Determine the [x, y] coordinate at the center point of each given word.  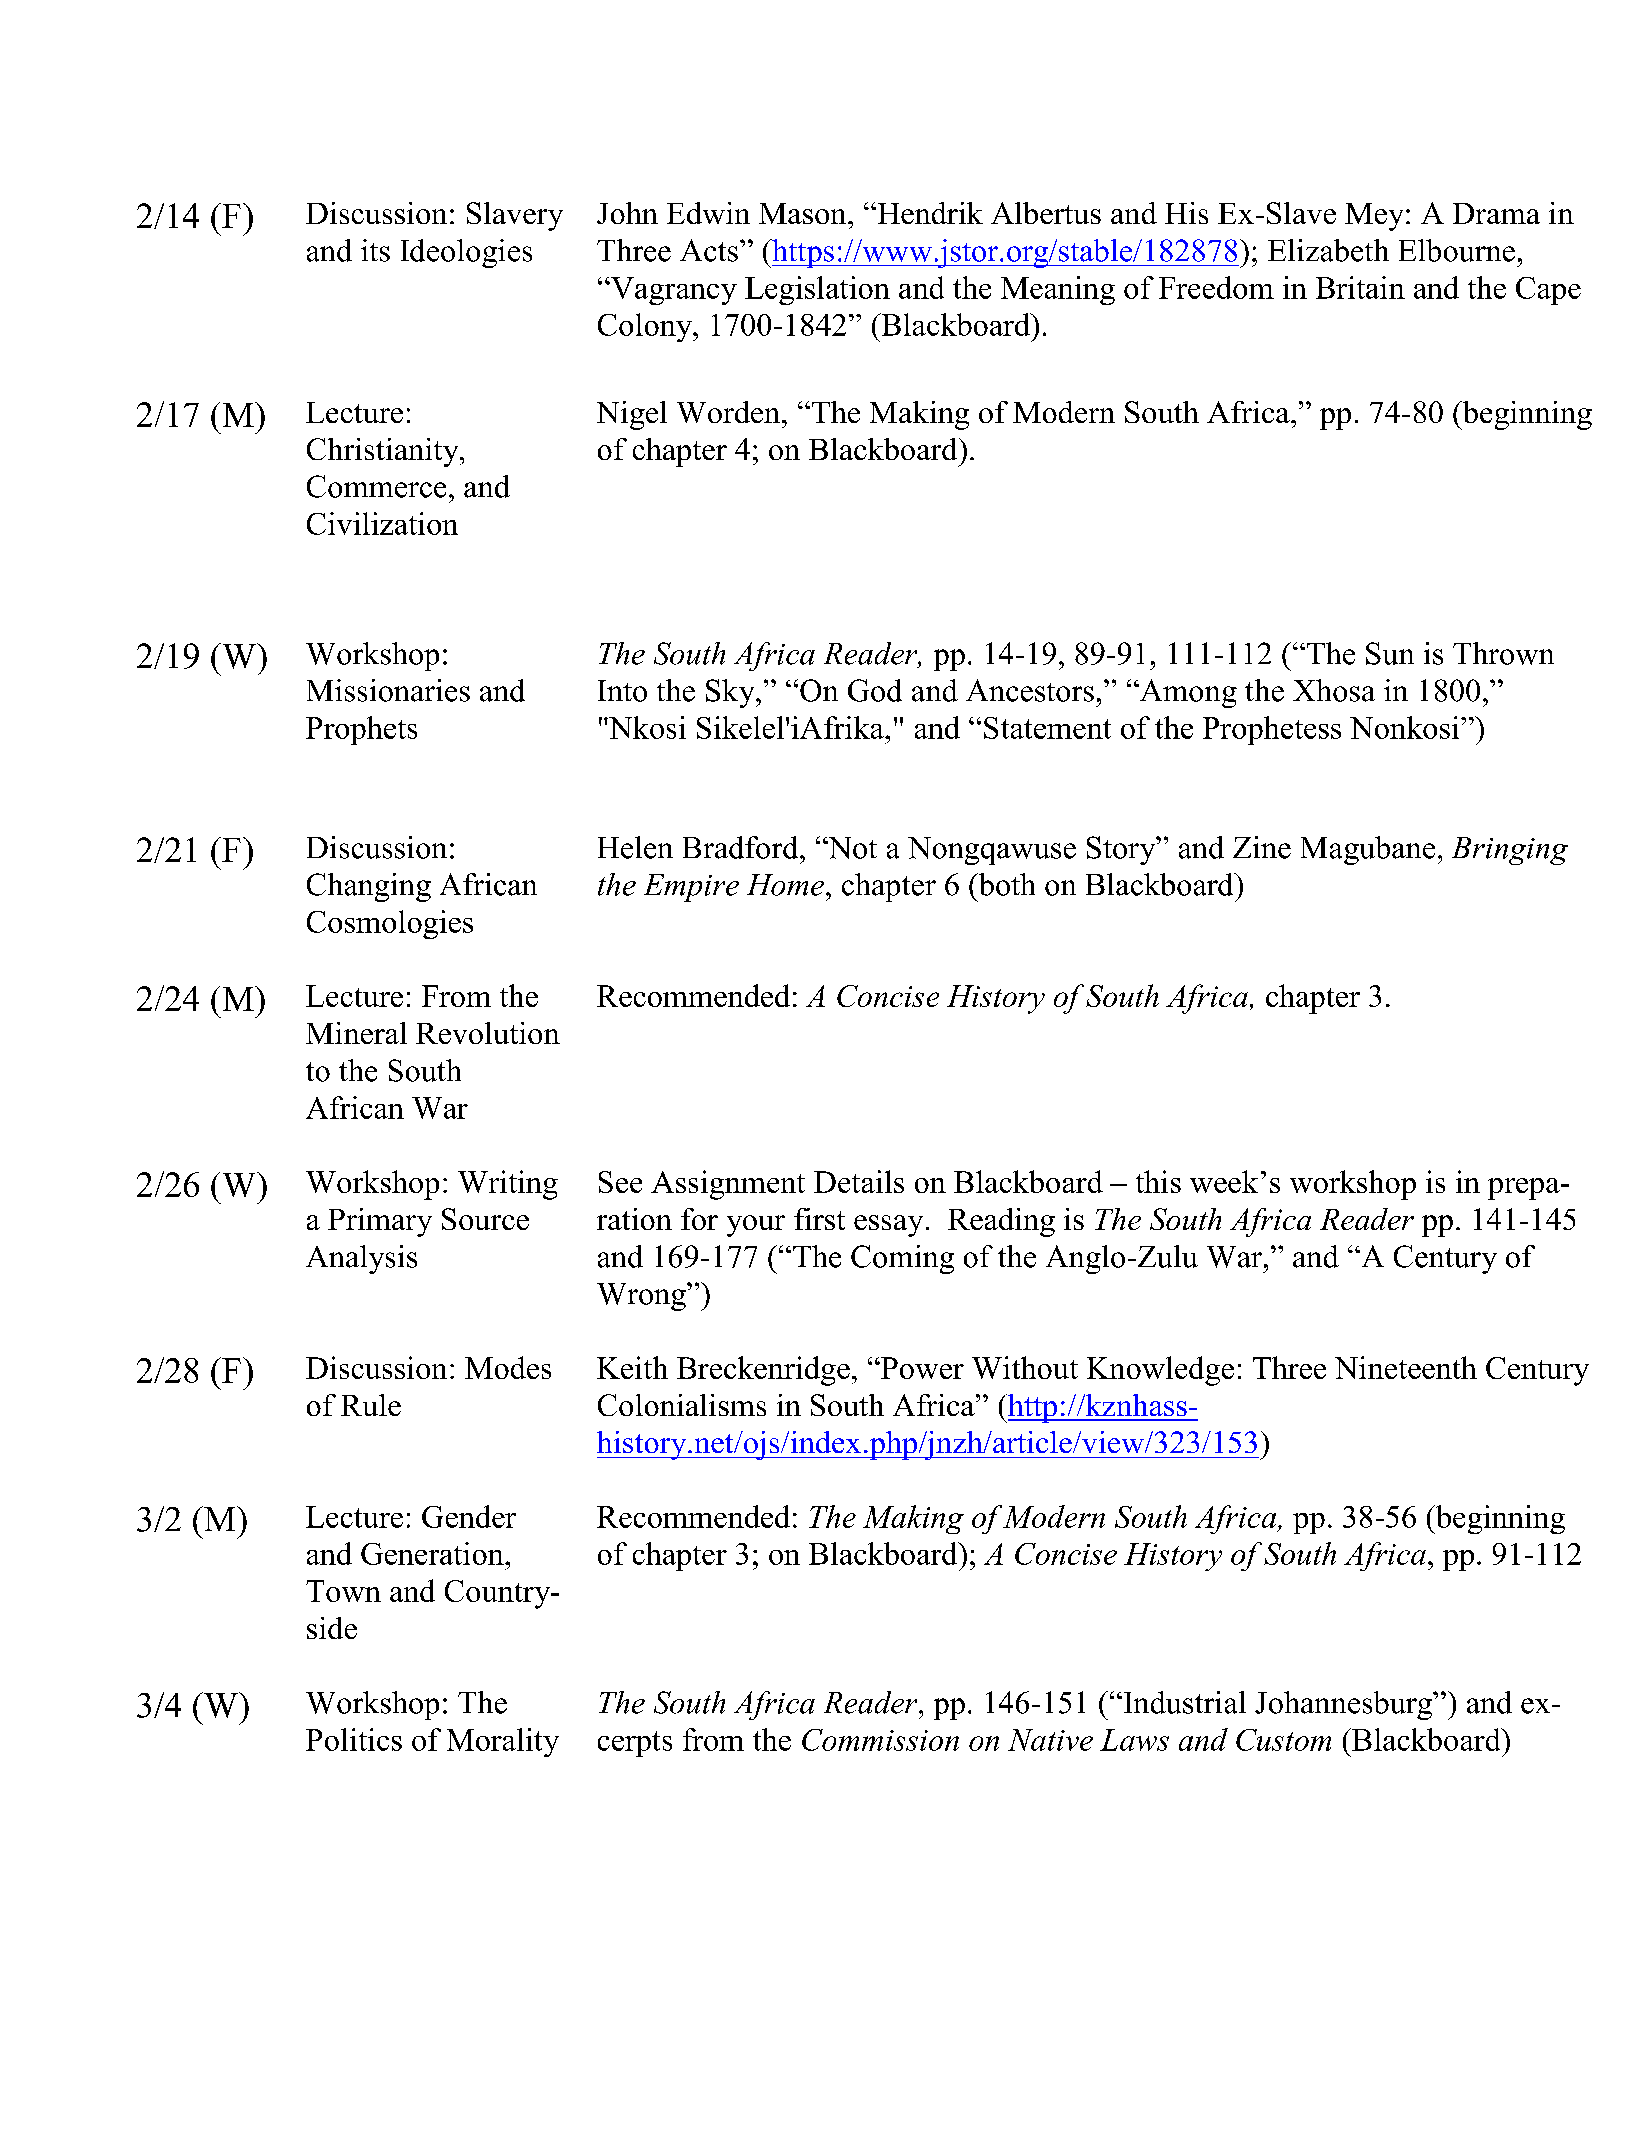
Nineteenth [1406, 1367]
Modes [508, 1367]
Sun [1390, 653]
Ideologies [466, 253]
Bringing [1510, 851]
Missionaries [388, 690]
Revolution [488, 1033]
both [1005, 884]
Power [921, 1368]
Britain [1360, 287]
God [875, 690]
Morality [503, 1742]
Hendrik [929, 213]
